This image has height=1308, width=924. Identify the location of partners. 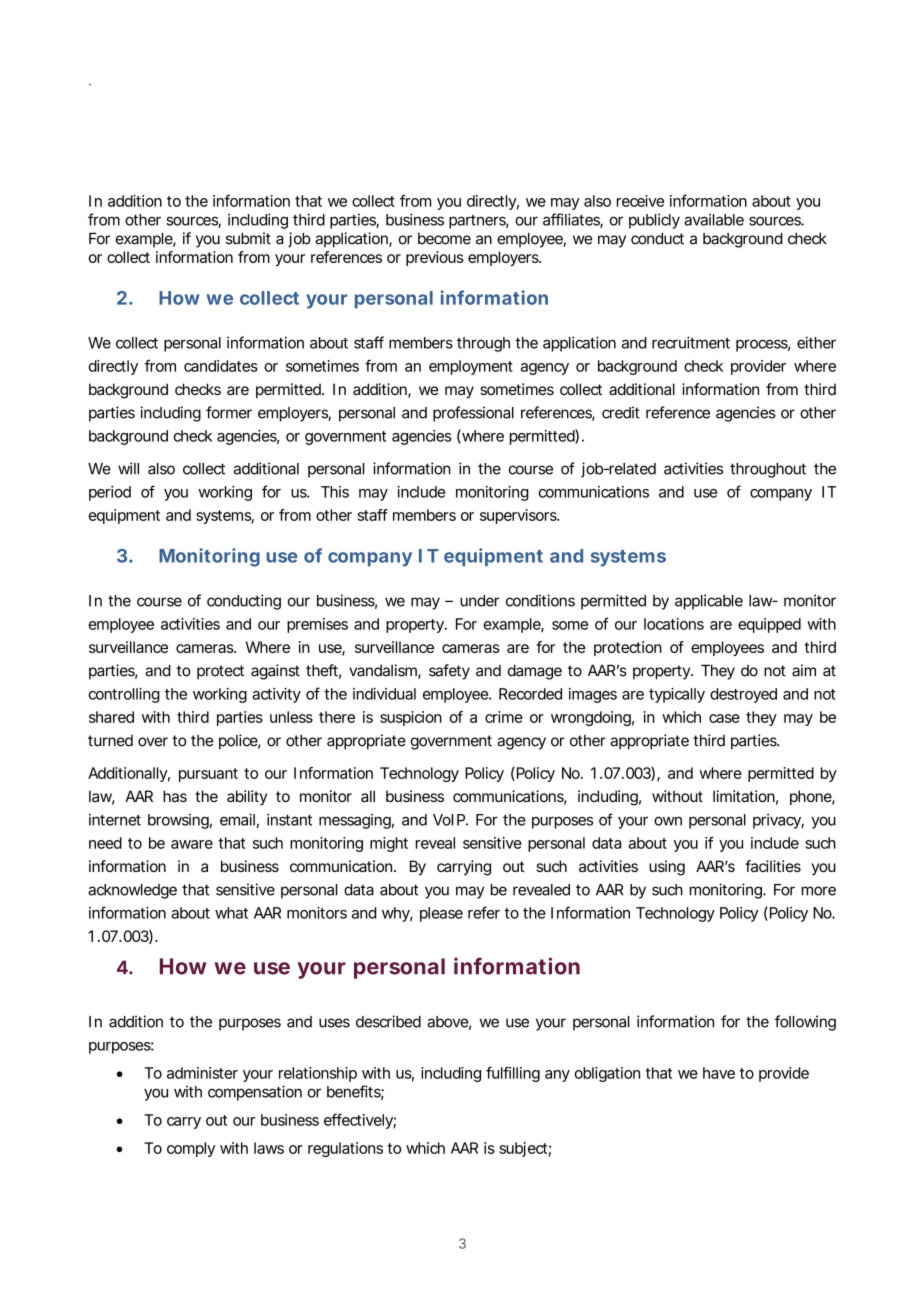
(479, 222).
